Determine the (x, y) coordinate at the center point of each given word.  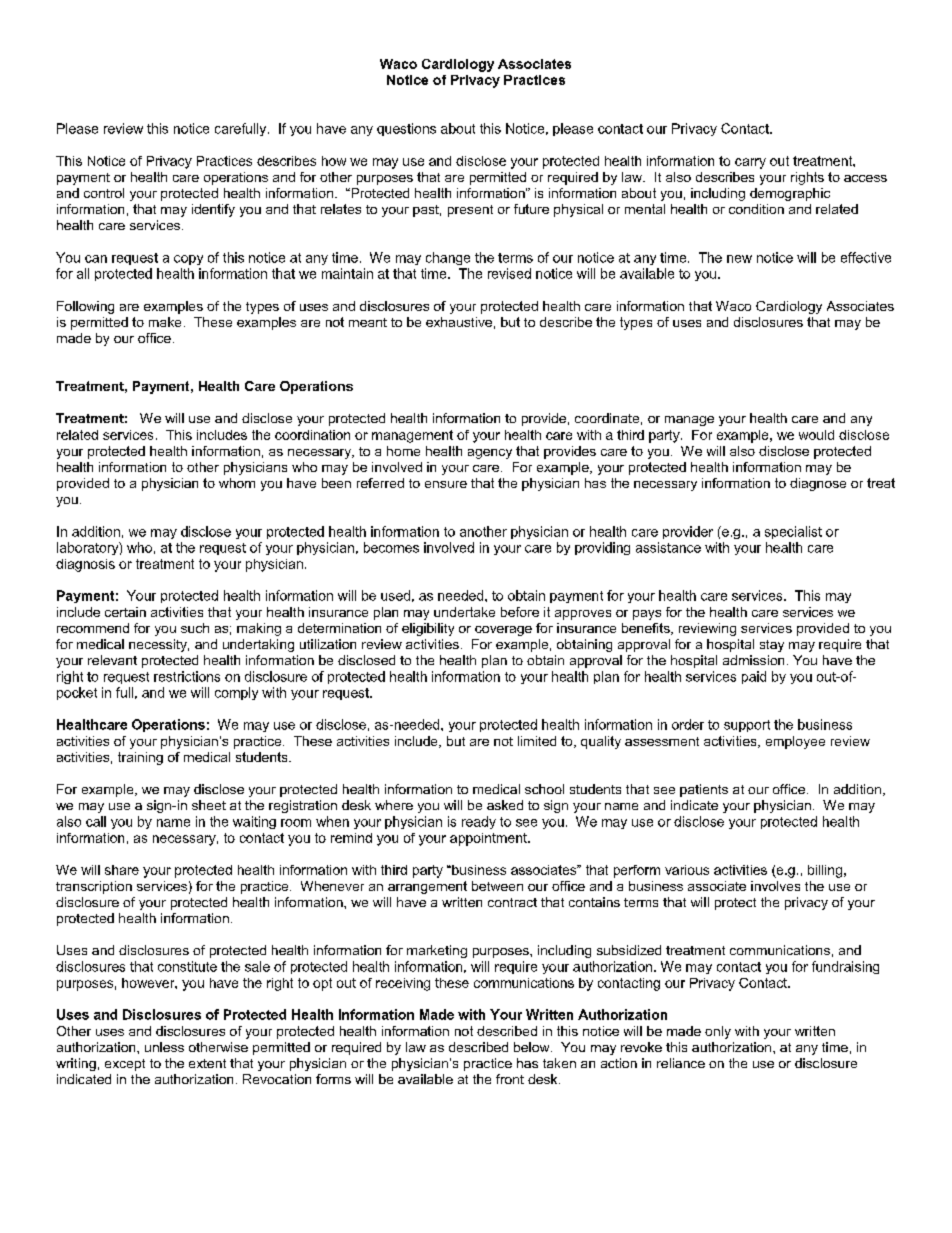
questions (406, 129)
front (510, 1079)
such (195, 628)
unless (164, 1047)
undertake (464, 612)
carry (750, 163)
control (104, 193)
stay (772, 646)
